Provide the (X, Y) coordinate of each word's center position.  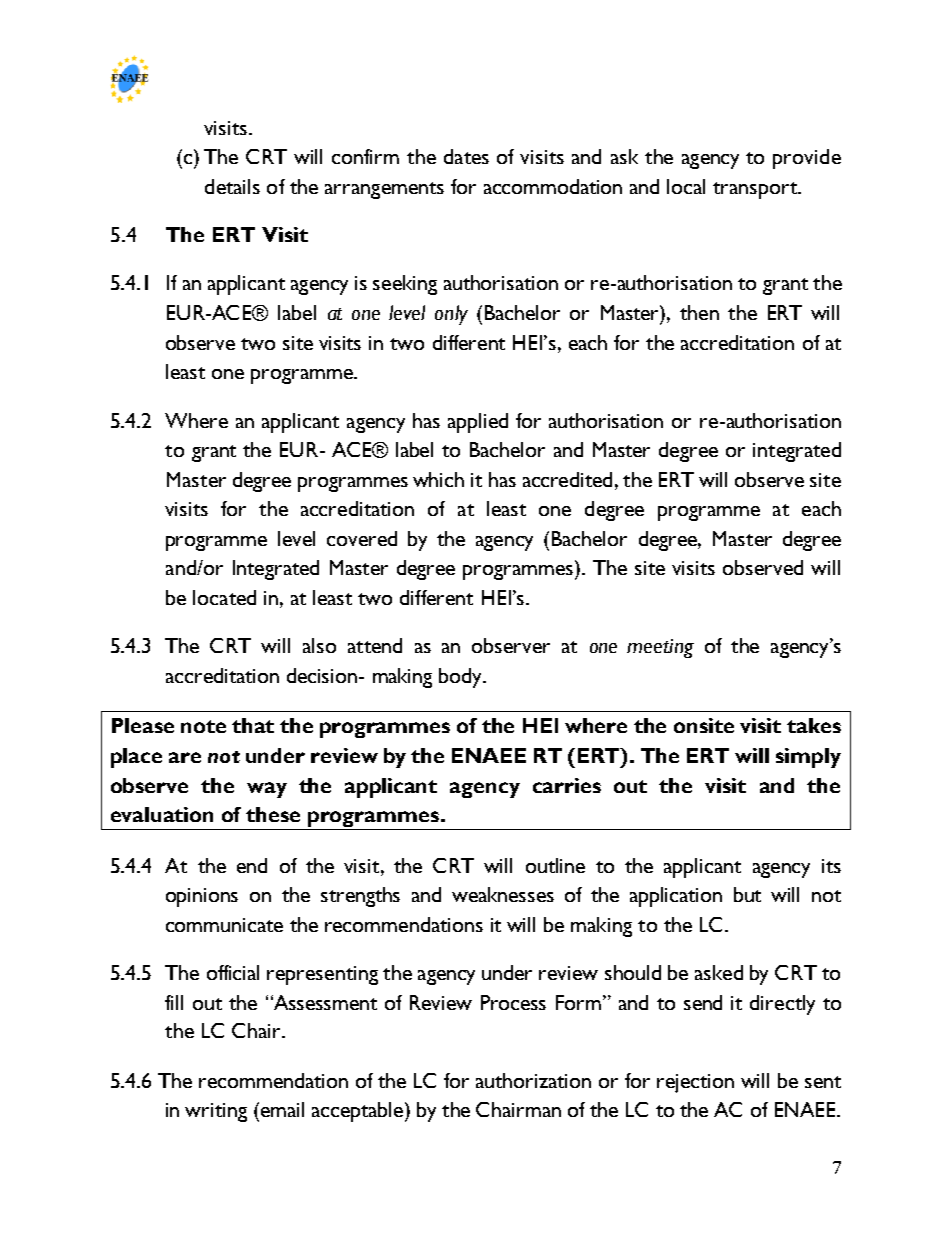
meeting (660, 648)
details (232, 186)
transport (756, 190)
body (462, 678)
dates (466, 156)
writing (216, 1112)
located (224, 597)
